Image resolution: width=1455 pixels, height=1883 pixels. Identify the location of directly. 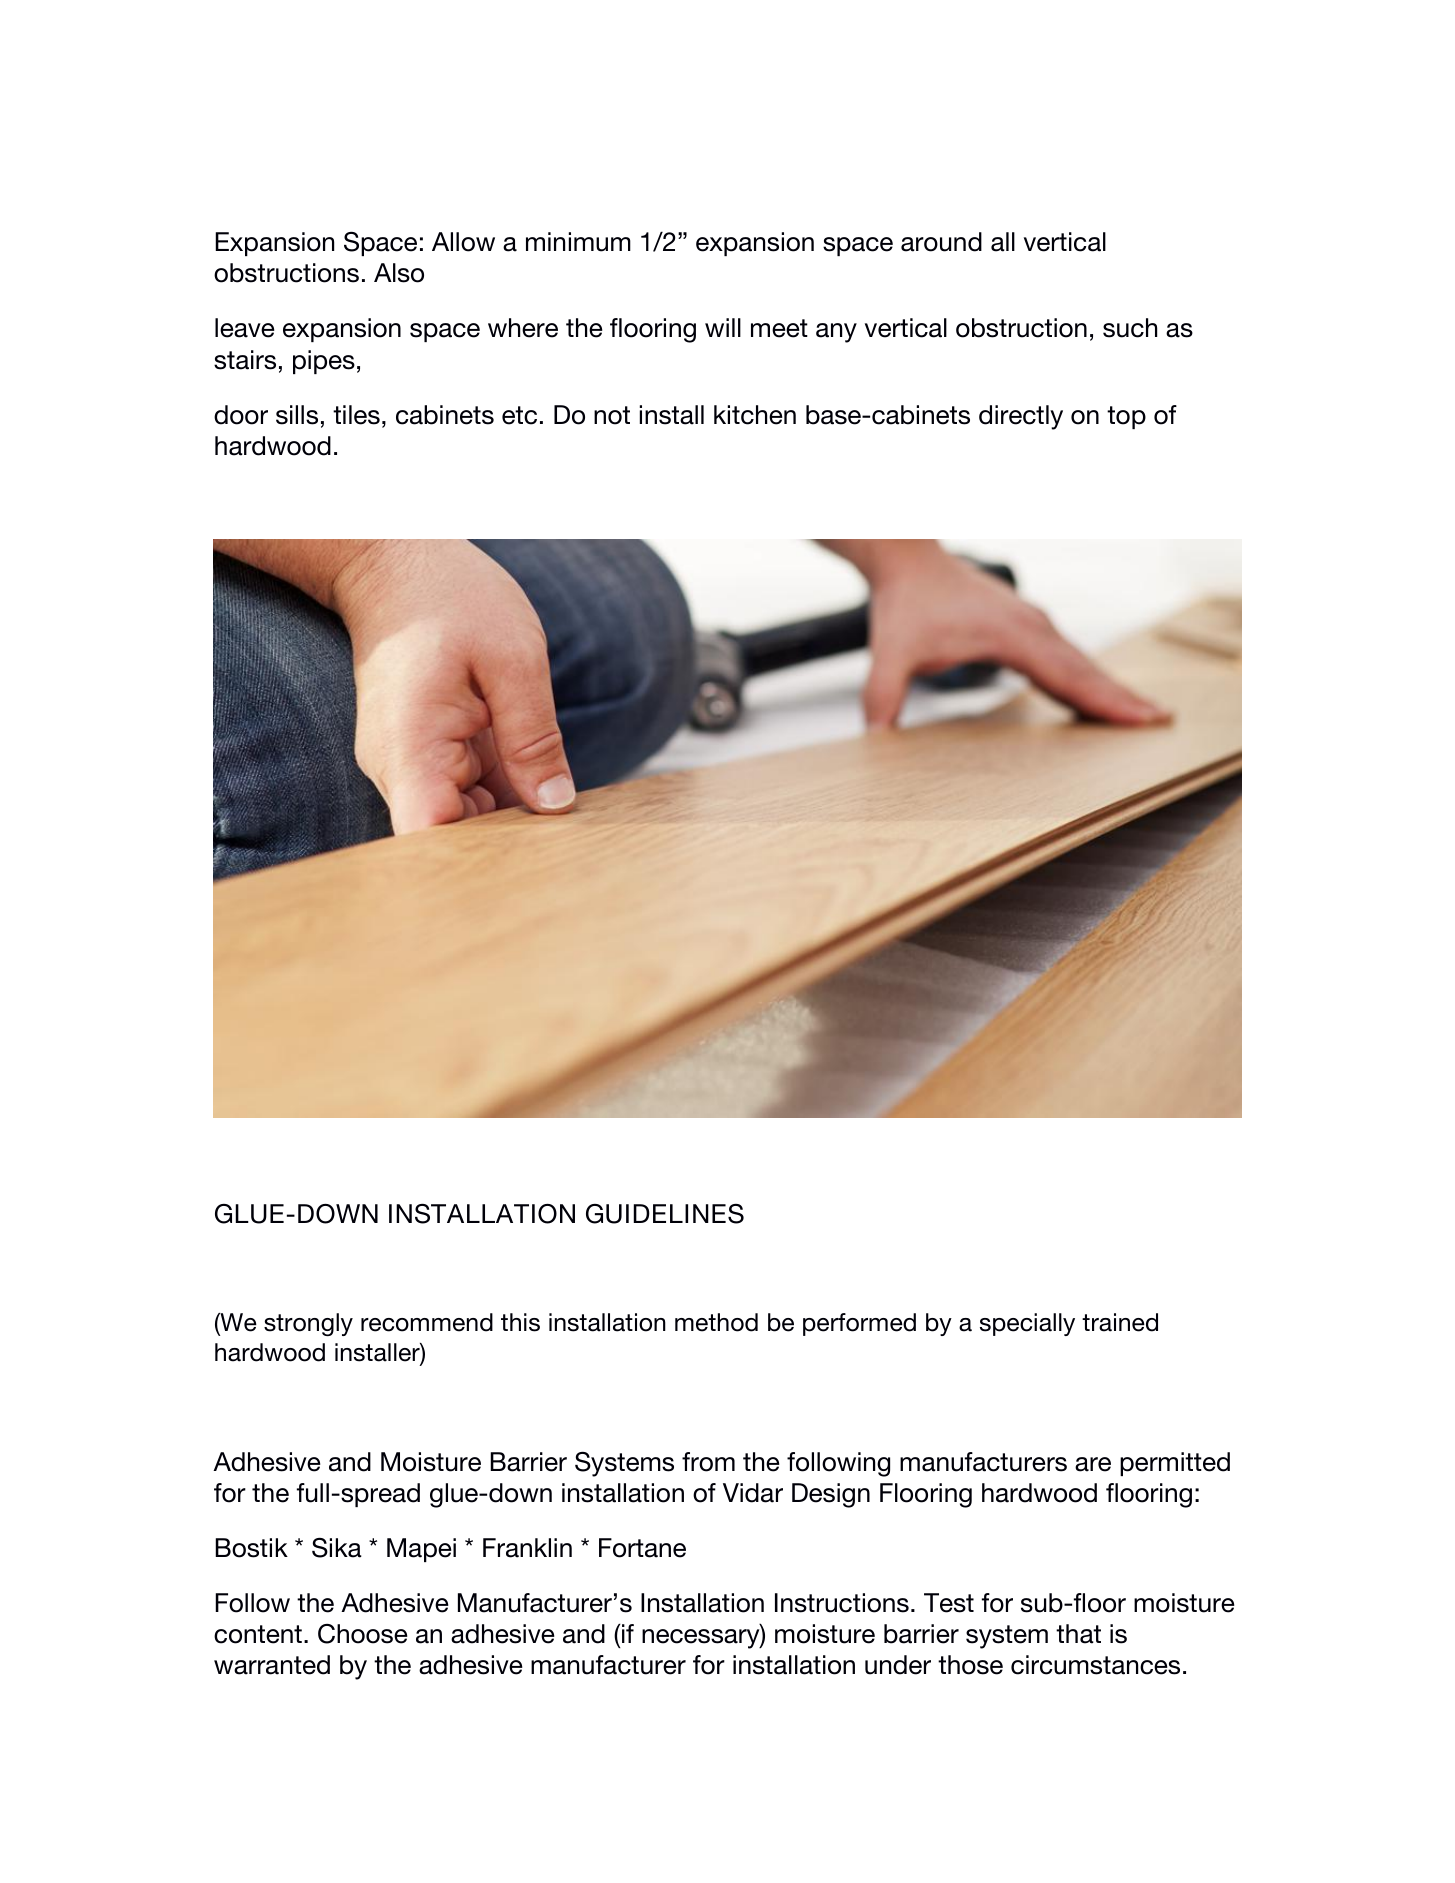
(1021, 417).
